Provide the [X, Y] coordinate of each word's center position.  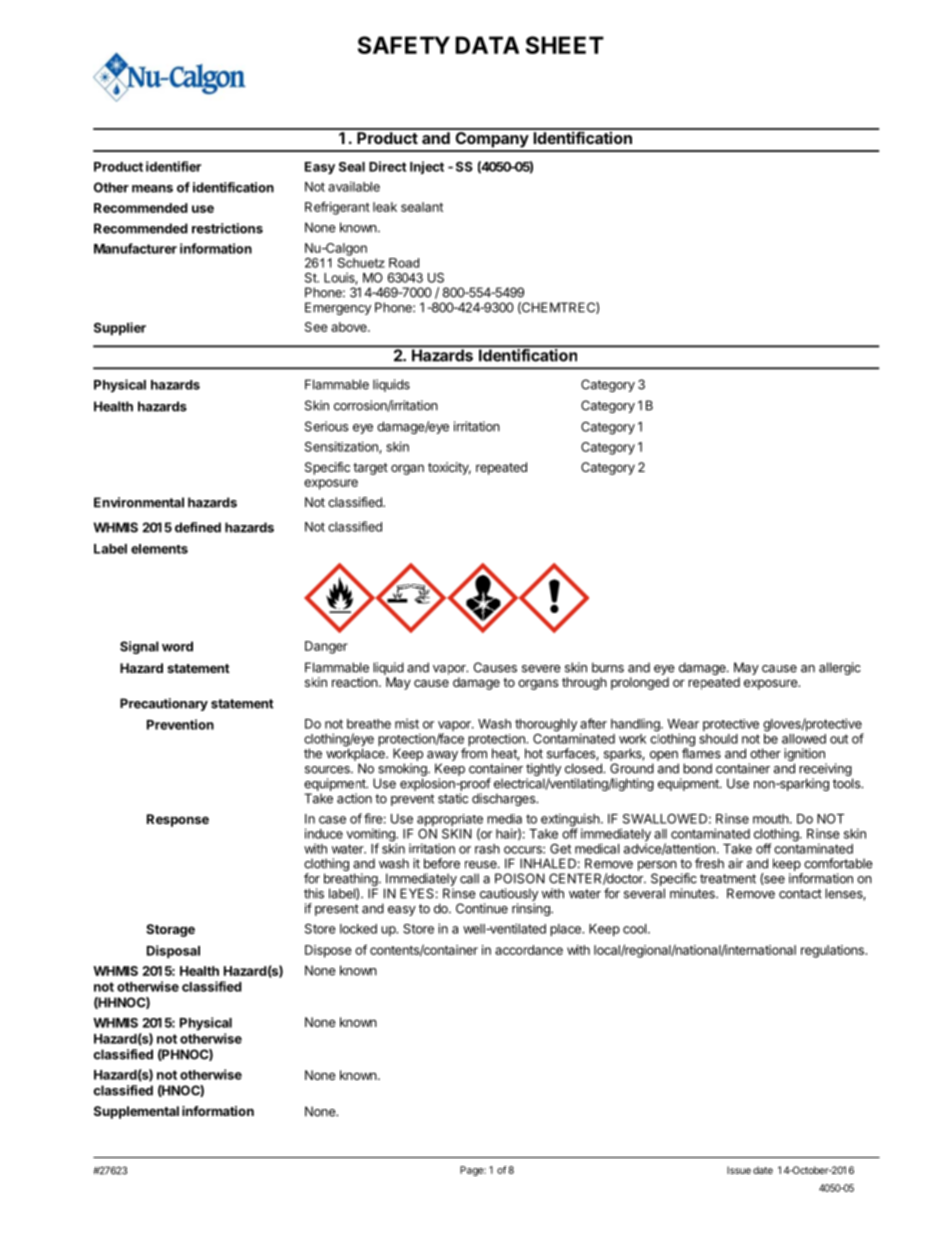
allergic [840, 668]
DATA [487, 45]
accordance [529, 950]
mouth [771, 819]
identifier [173, 166]
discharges [504, 799]
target [370, 469]
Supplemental [136, 1112]
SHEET [565, 45]
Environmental [139, 502]
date [763, 1170]
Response [178, 820]
